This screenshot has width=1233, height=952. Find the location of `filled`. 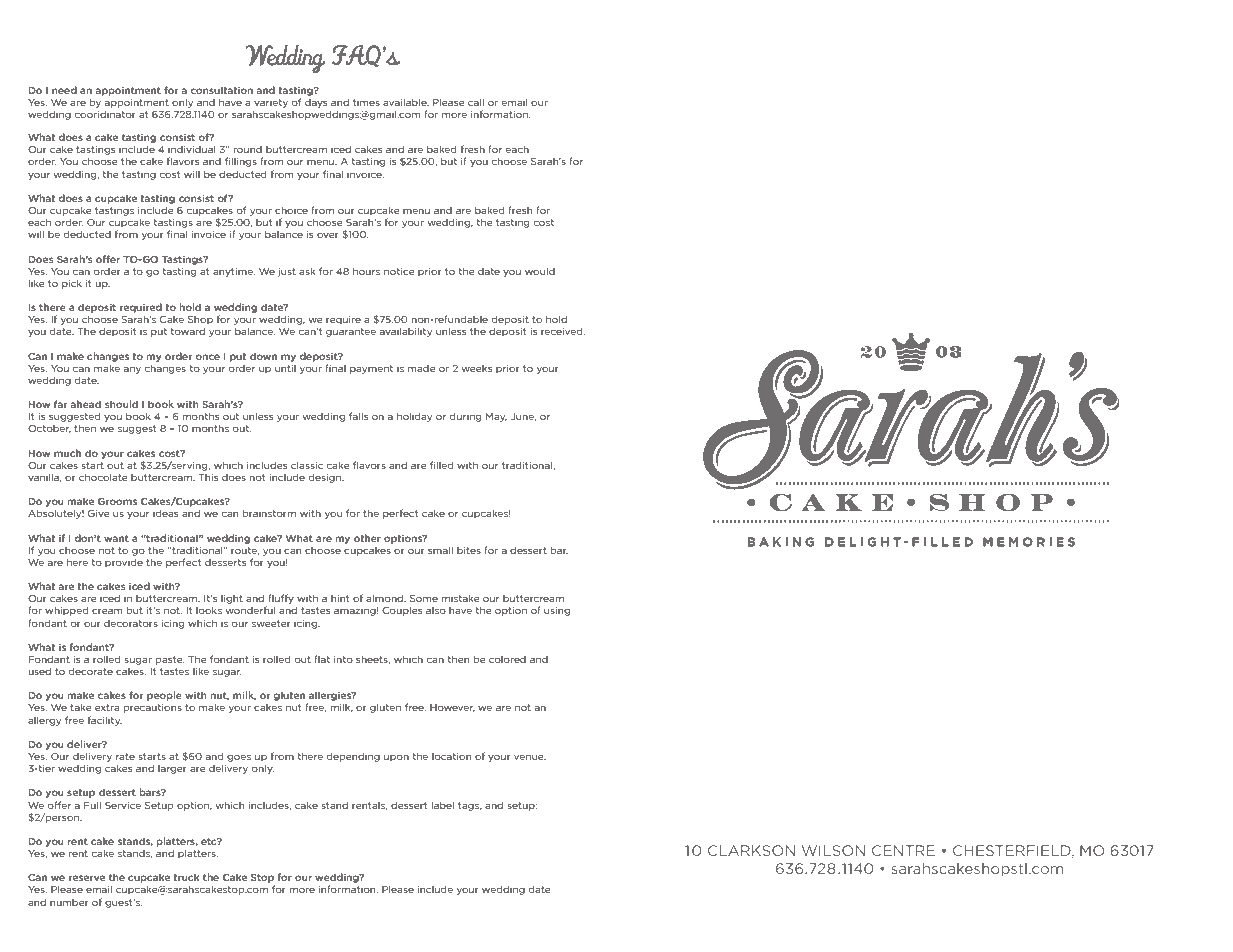

filled is located at coordinates (442, 465).
